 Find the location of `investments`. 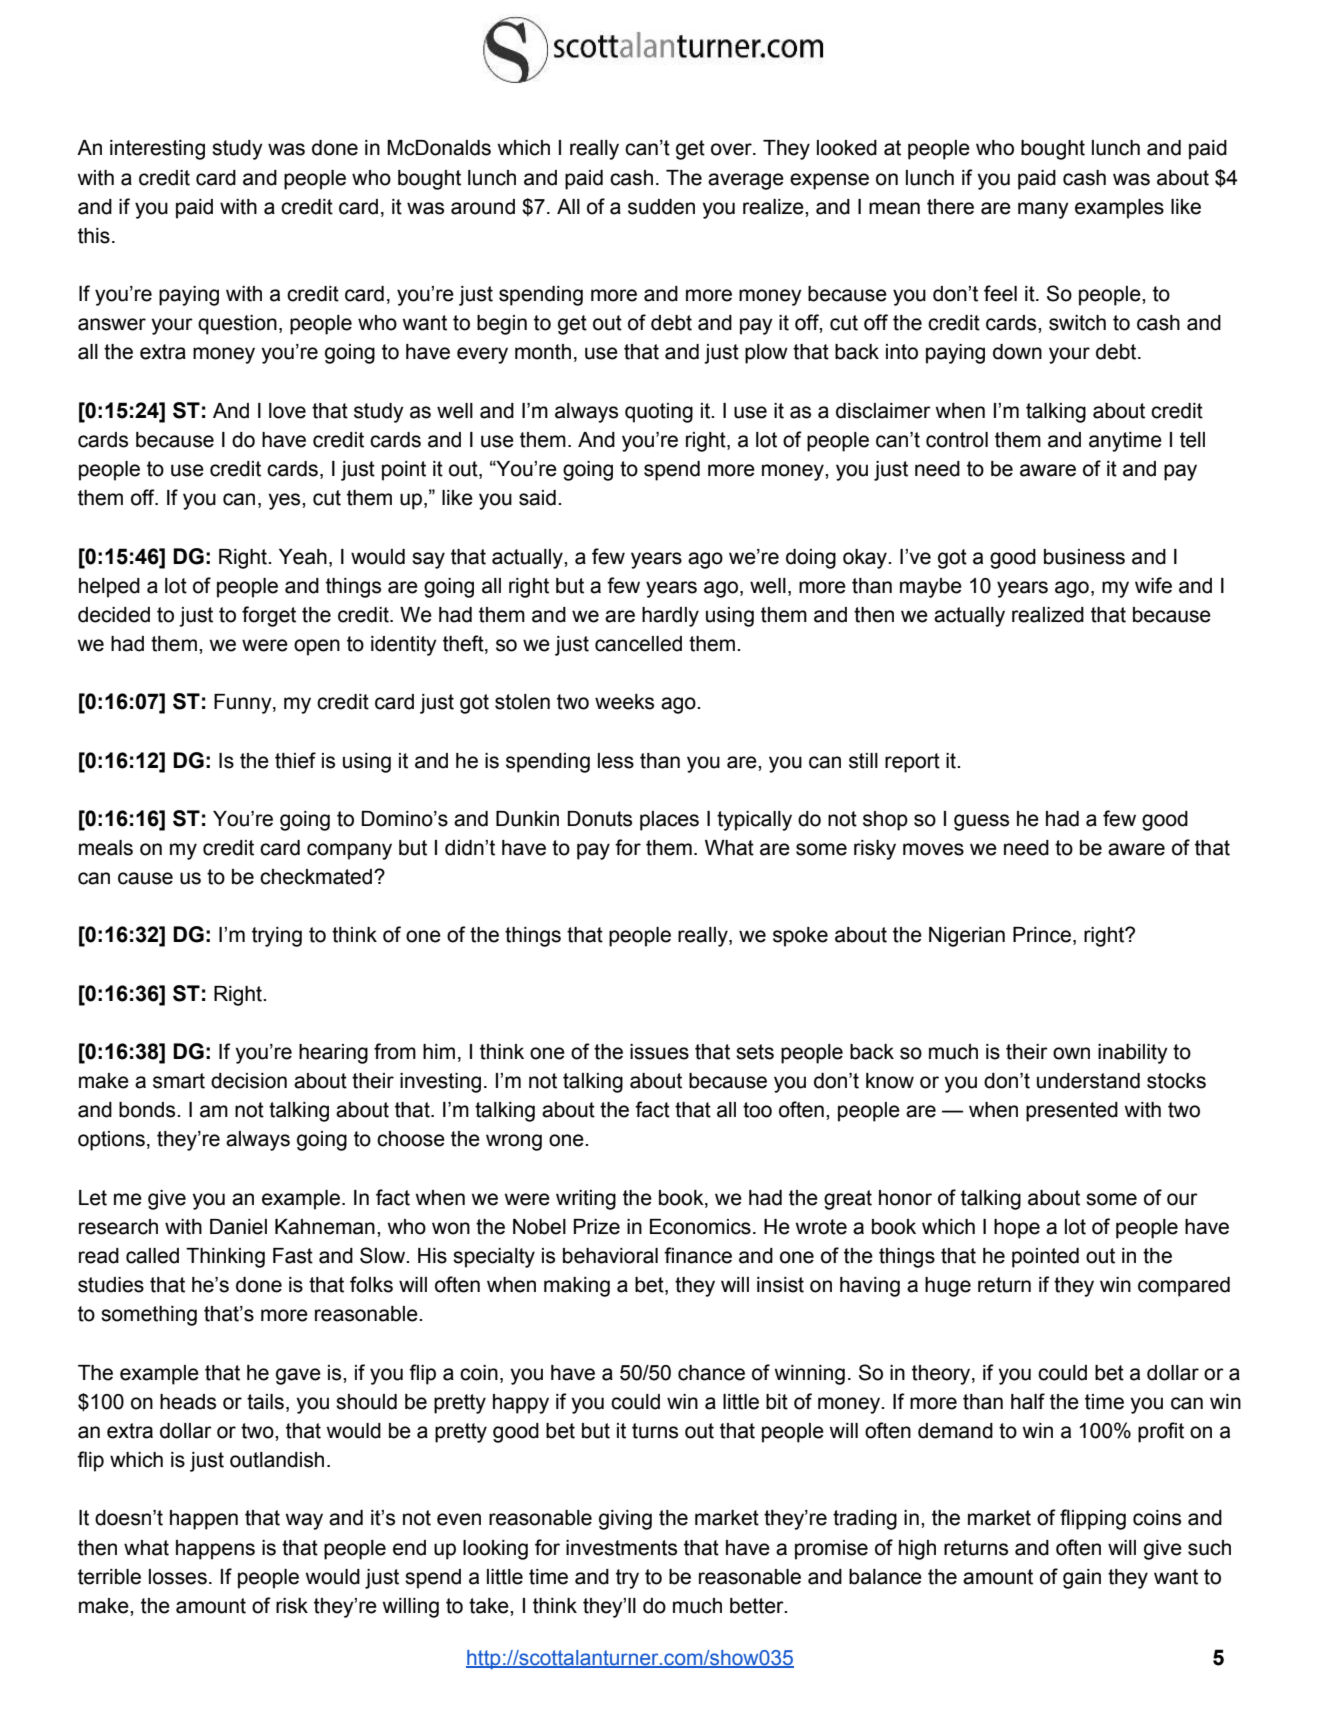

investments is located at coordinates (621, 1548).
